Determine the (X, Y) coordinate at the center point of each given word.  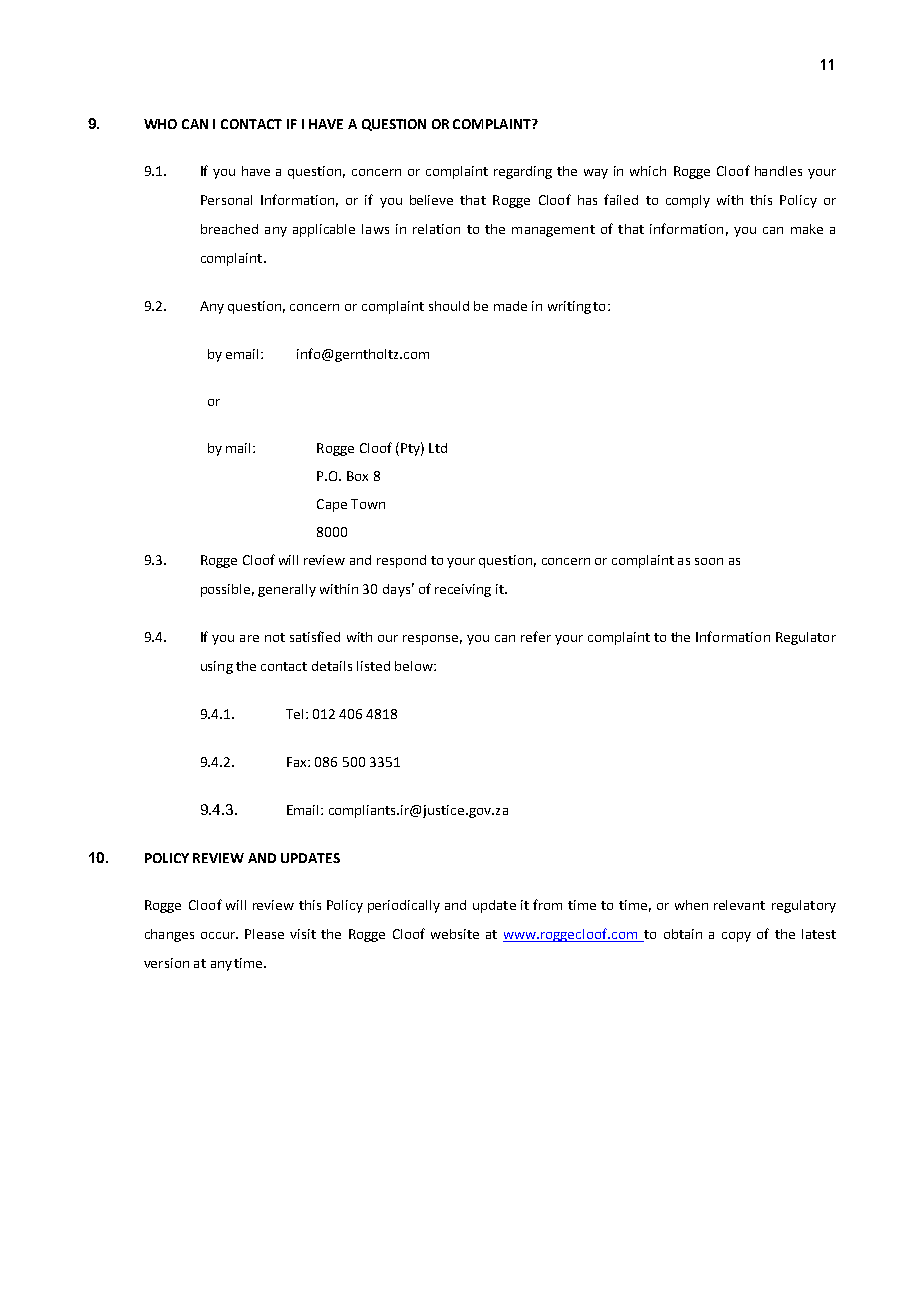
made (510, 306)
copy (736, 937)
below (415, 666)
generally (287, 590)
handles (778, 171)
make (807, 229)
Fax (298, 762)
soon (709, 561)
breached (229, 229)
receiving (463, 590)
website (455, 934)
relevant (739, 905)
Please (264, 934)
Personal (226, 200)
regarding (523, 172)
